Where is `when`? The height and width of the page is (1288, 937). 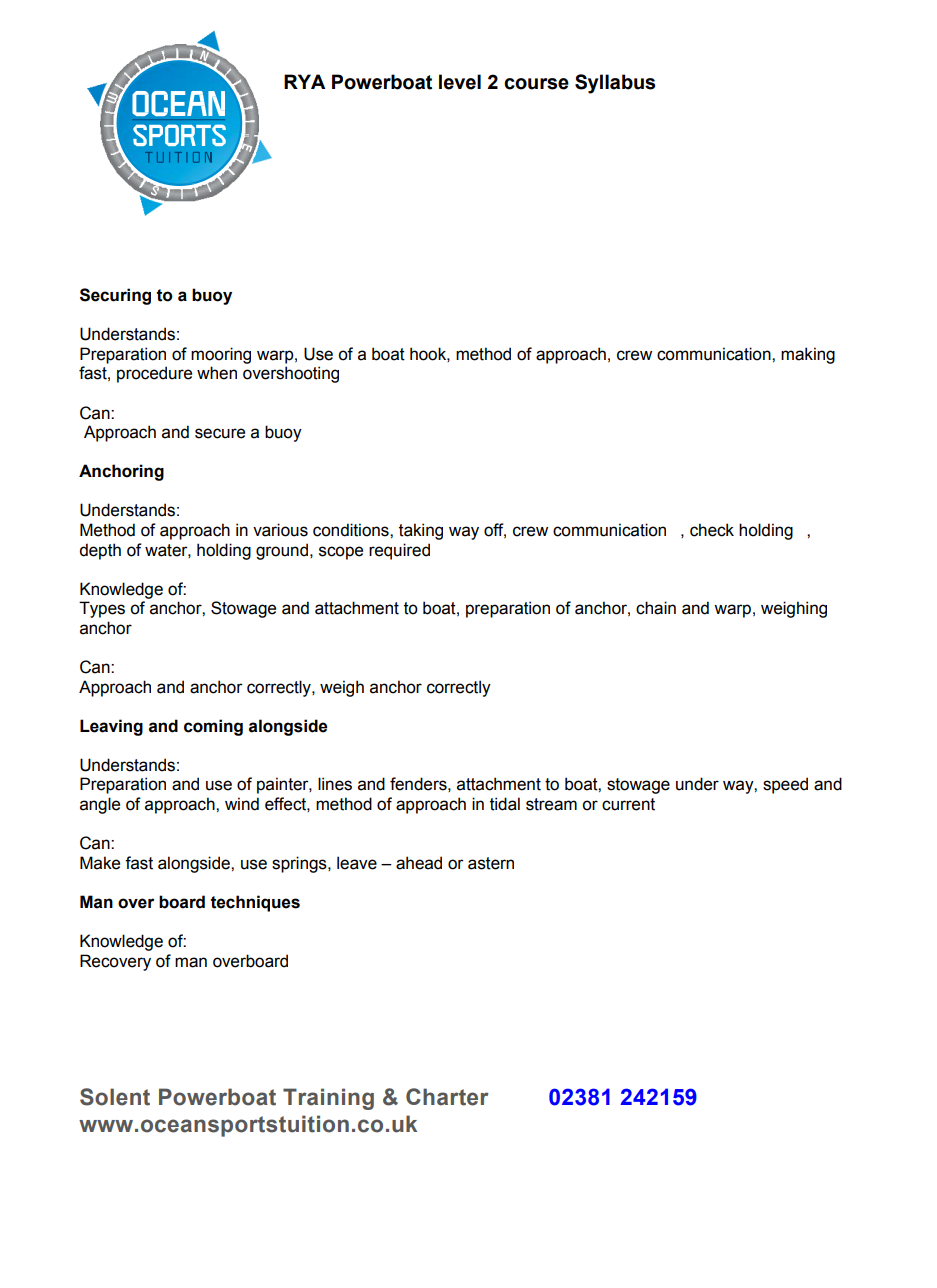
when is located at coordinates (217, 373).
